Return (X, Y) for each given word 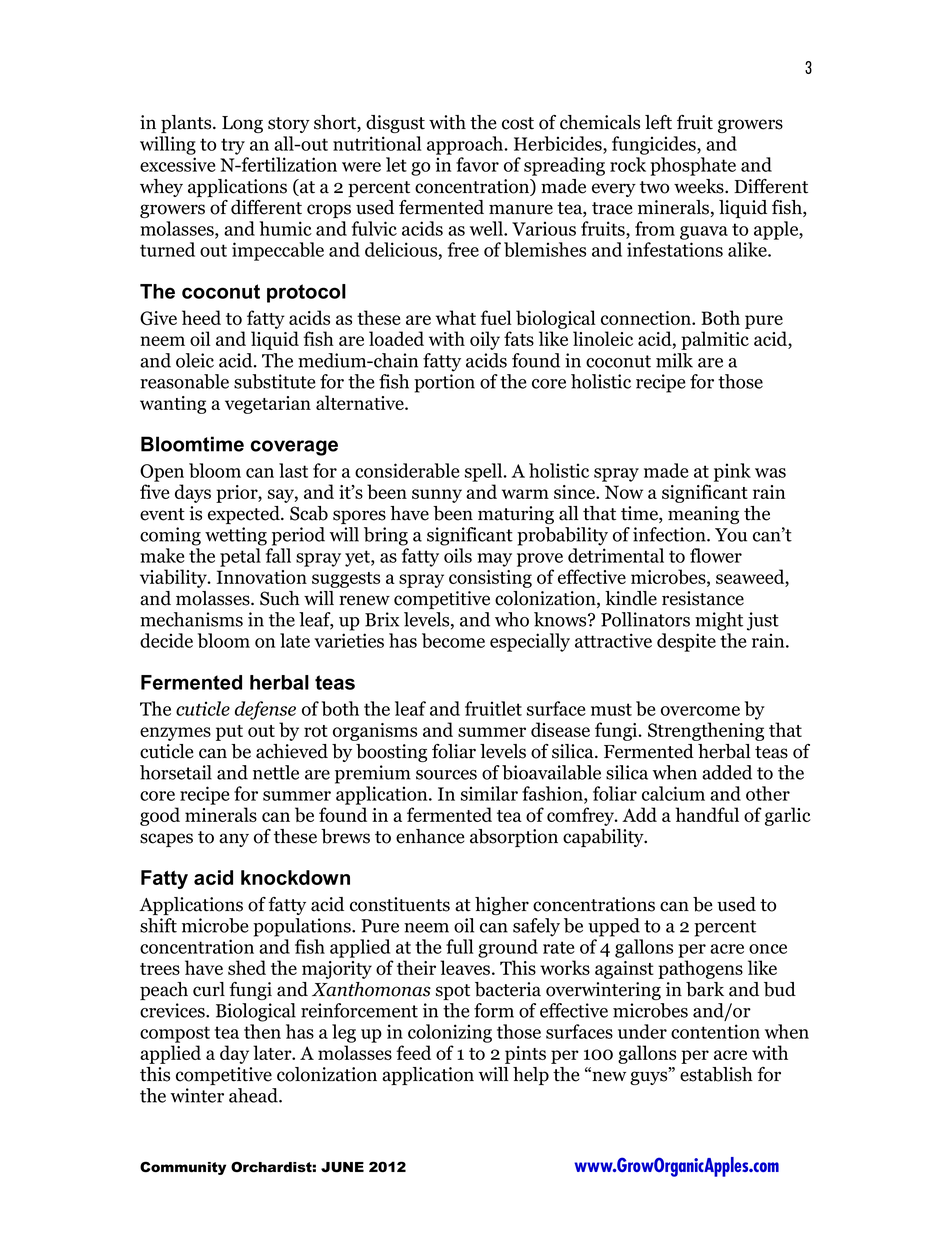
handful (707, 814)
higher (502, 906)
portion (444, 383)
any (234, 840)
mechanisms (191, 619)
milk (674, 360)
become (453, 640)
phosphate (693, 166)
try (233, 146)
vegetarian (268, 405)
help (531, 1076)
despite (686, 642)
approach (466, 145)
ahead (254, 1095)
